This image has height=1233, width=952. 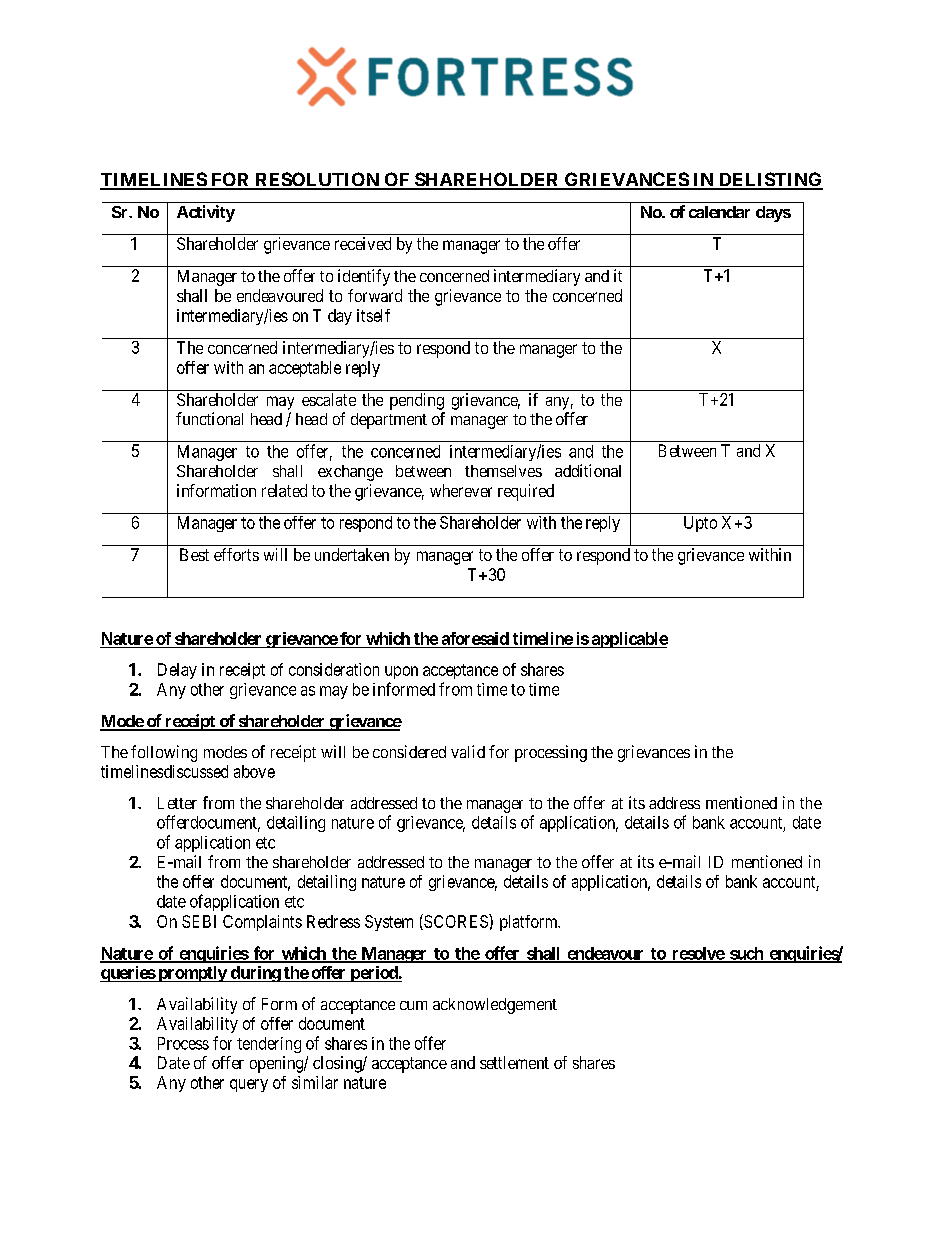 I want to click on aforesaid, so click(x=475, y=638).
